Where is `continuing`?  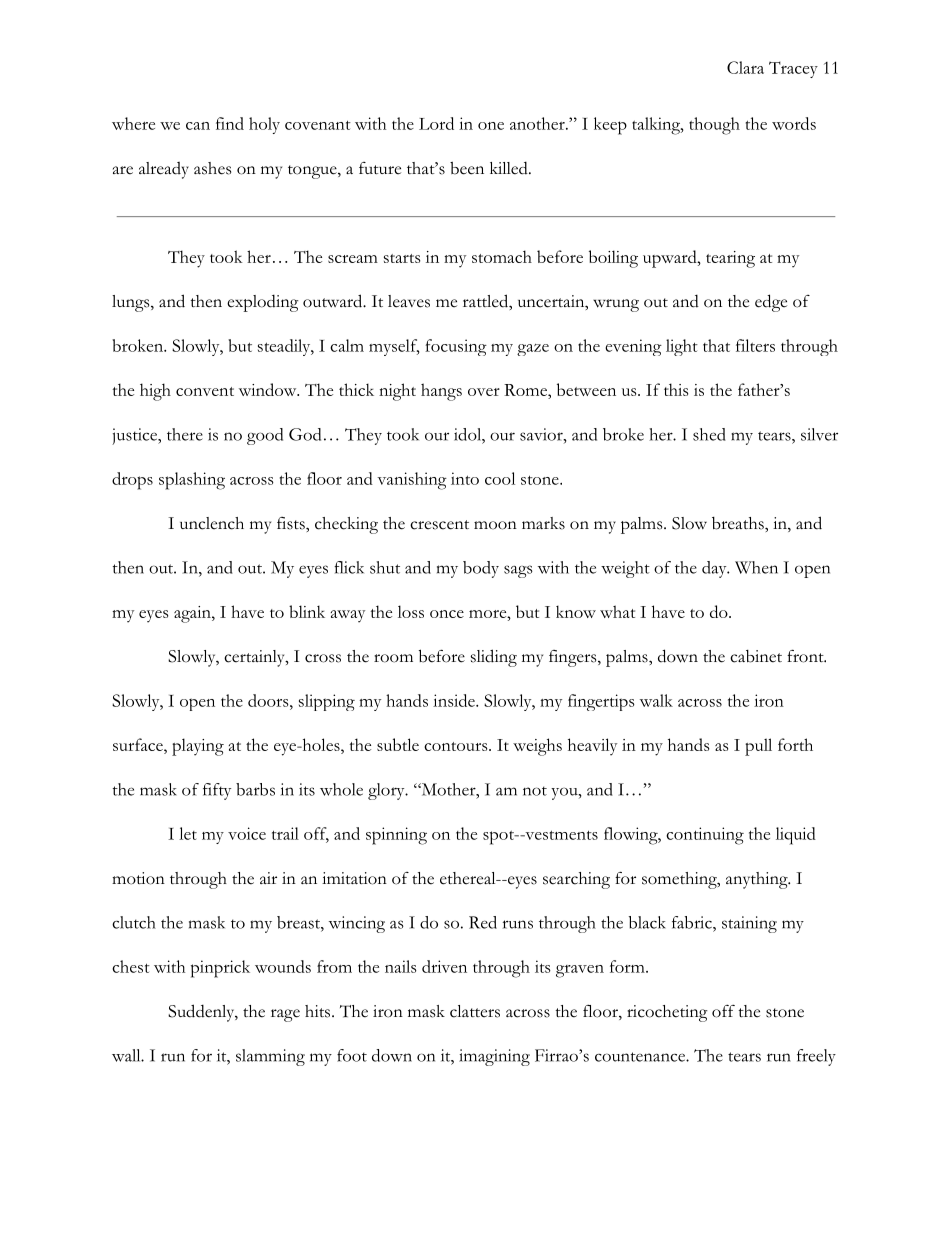
continuing is located at coordinates (705, 836).
